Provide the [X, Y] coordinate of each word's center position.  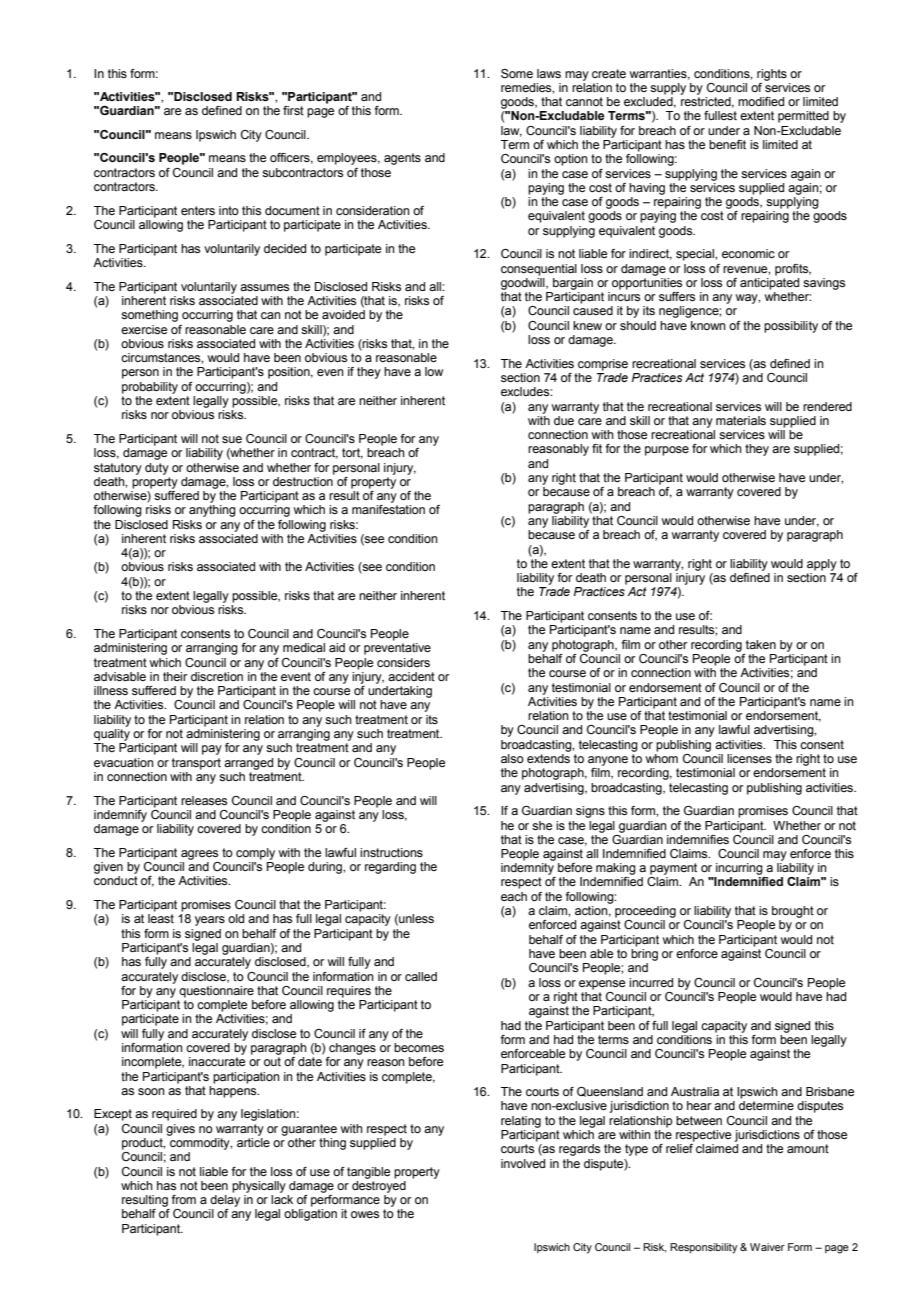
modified [761, 101]
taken [761, 644]
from [183, 1199]
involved [523, 1163]
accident [411, 676]
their [175, 676]
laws [549, 73]
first [293, 110]
